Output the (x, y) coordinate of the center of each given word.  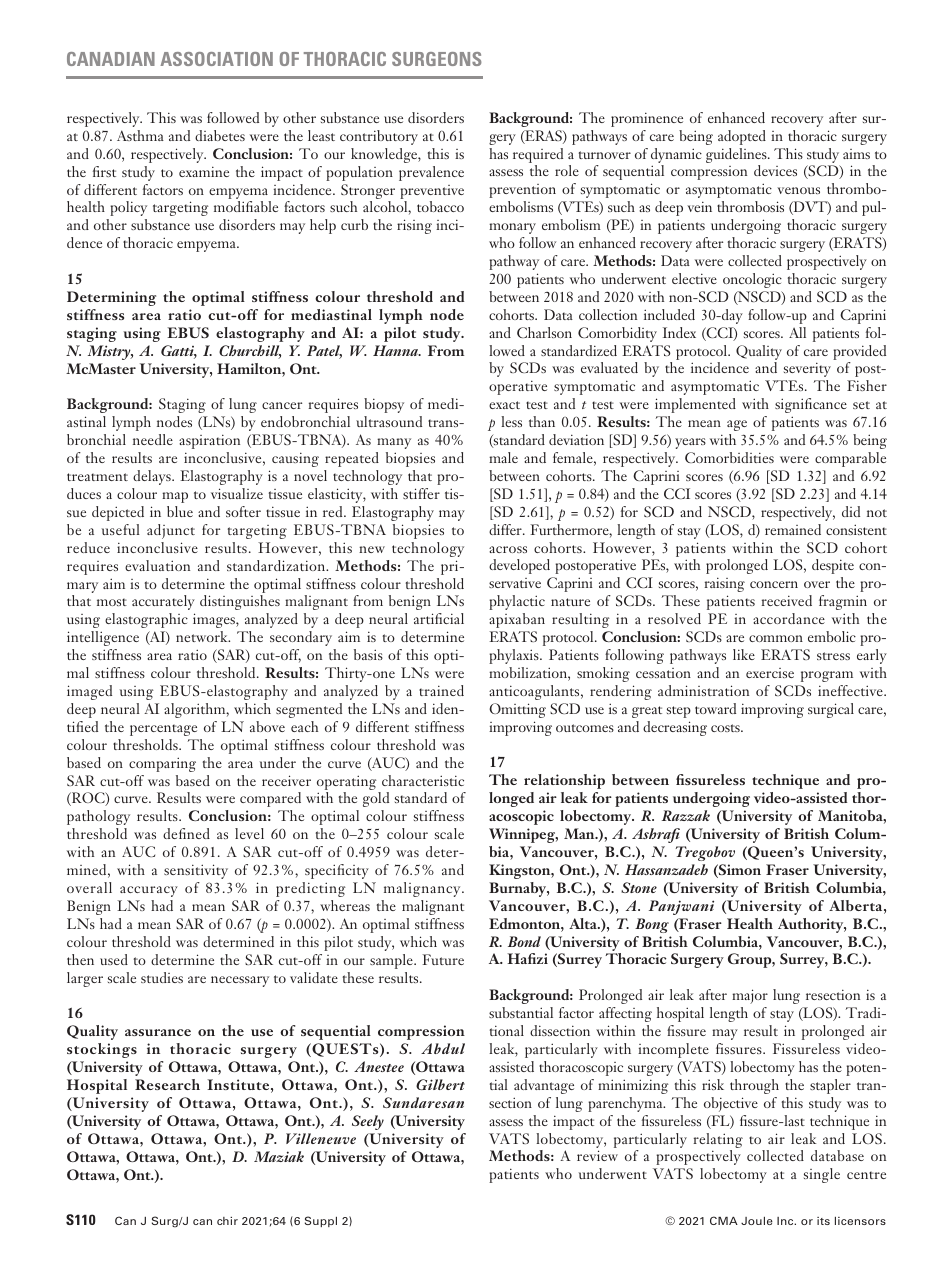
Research (167, 1084)
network (203, 636)
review (597, 1155)
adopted (742, 137)
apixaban (517, 620)
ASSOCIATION (216, 59)
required (538, 155)
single (822, 1175)
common (776, 638)
